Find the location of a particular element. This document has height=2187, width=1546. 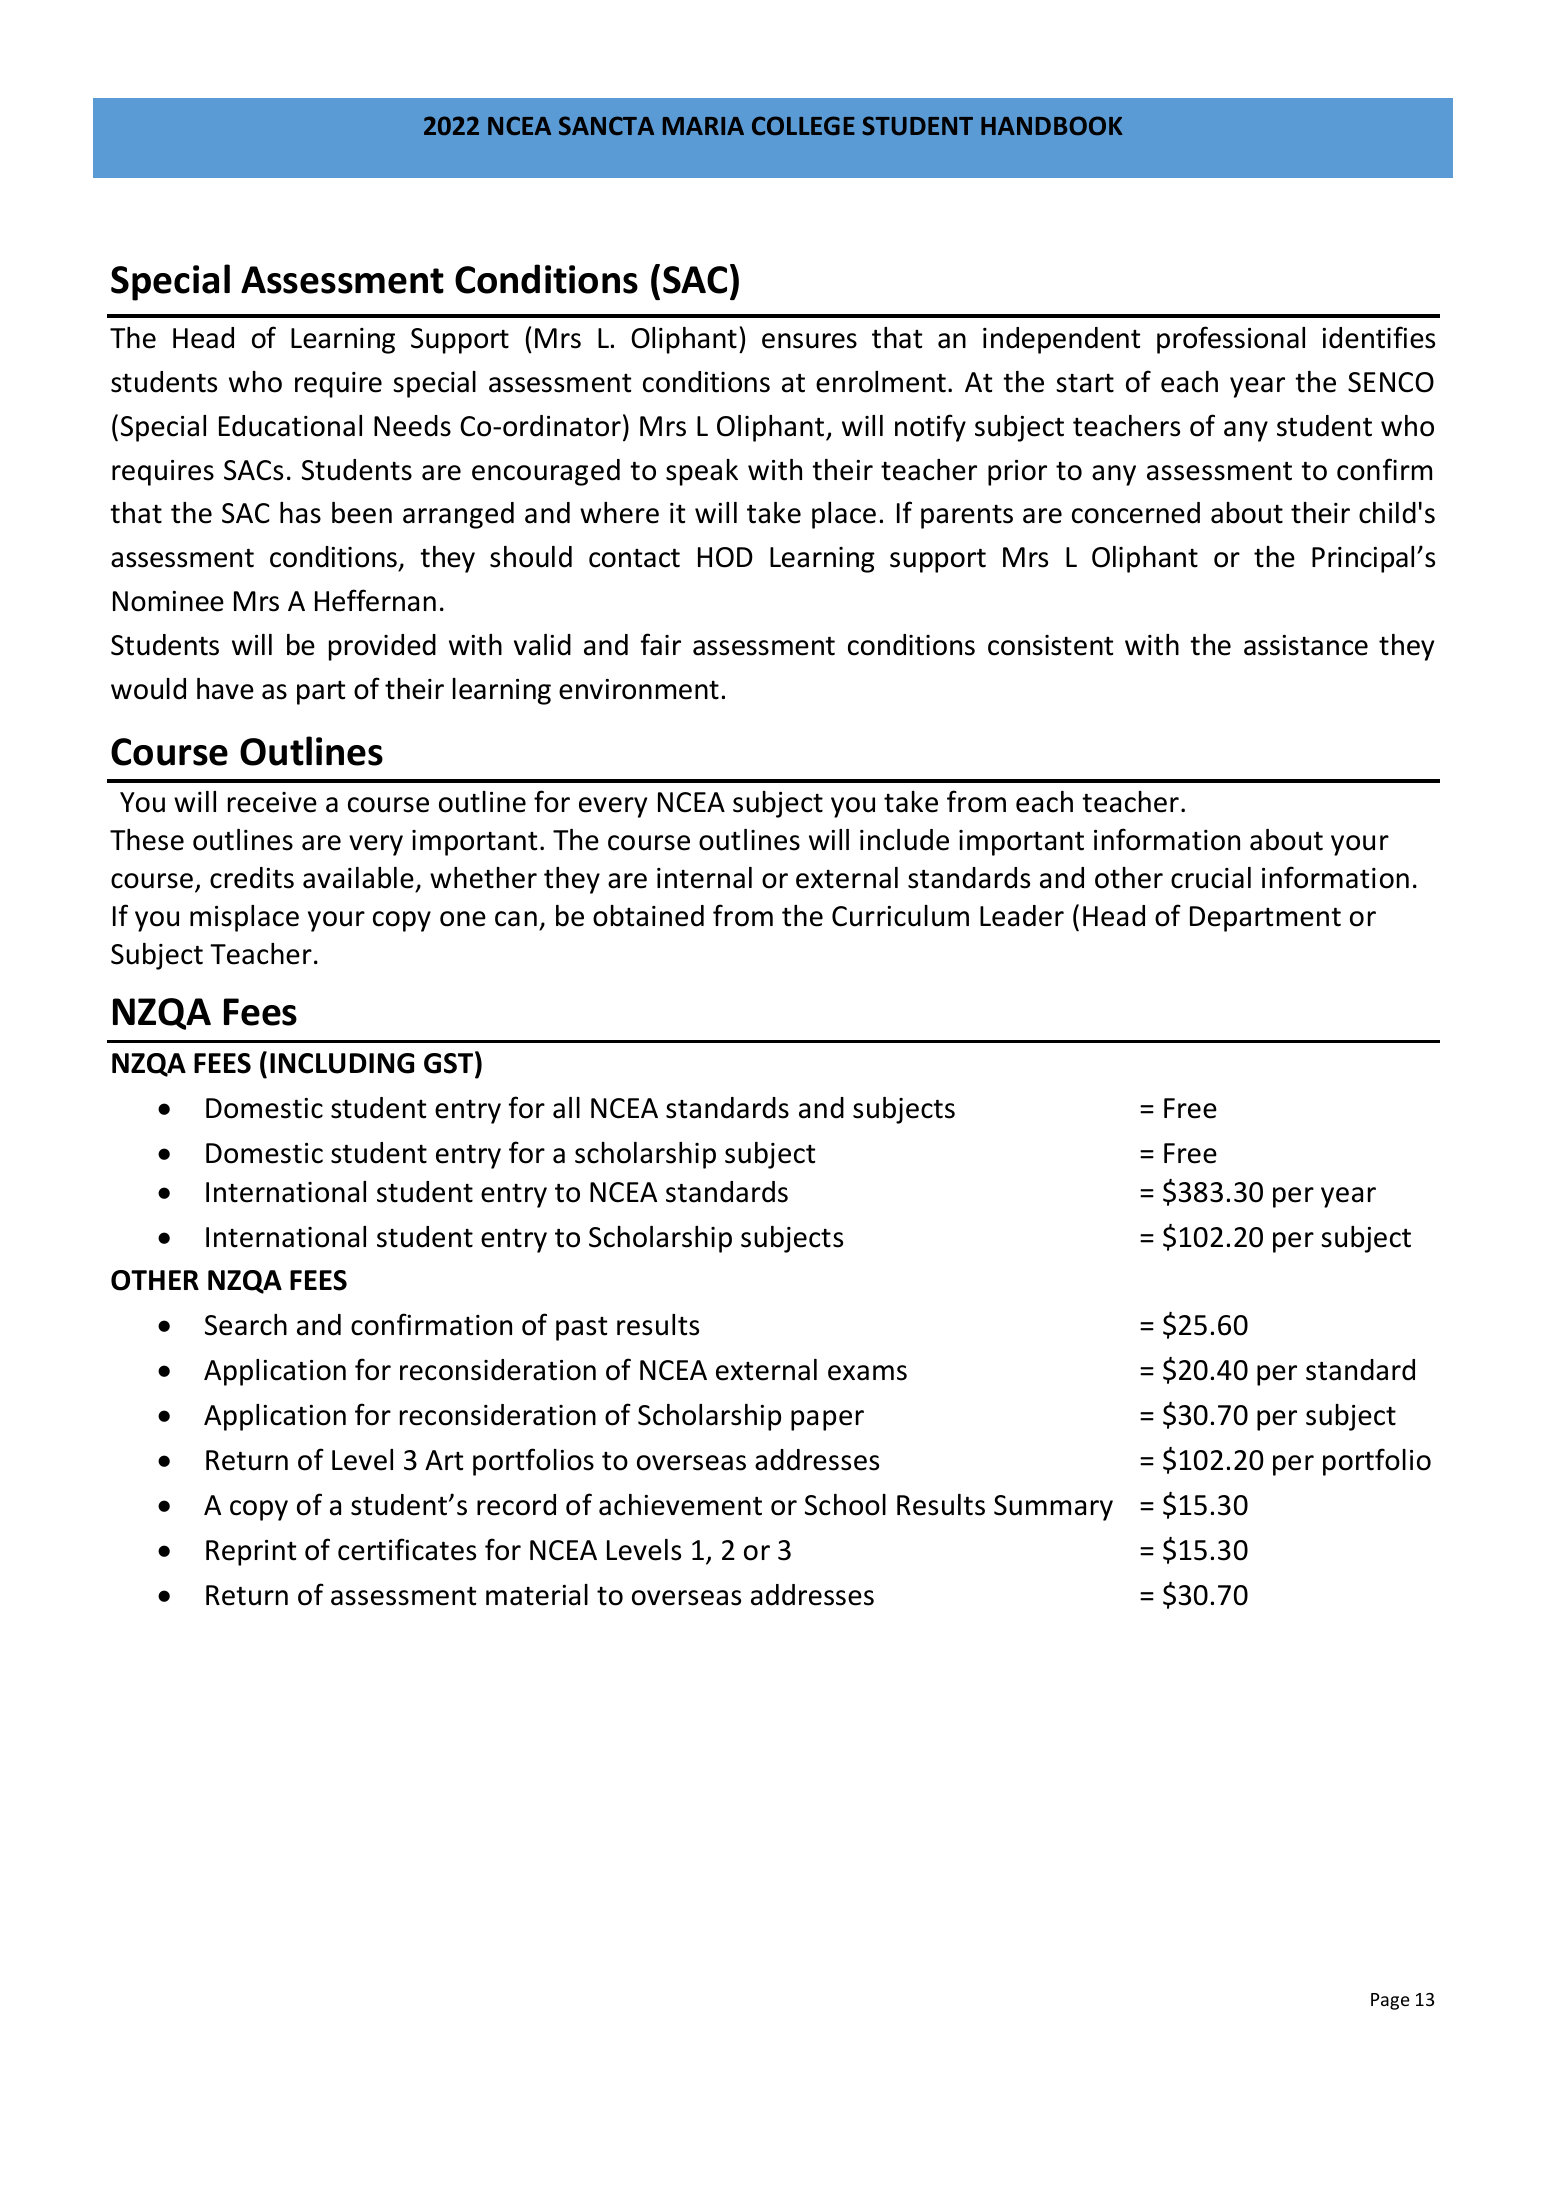

Reprint is located at coordinates (251, 1553).
